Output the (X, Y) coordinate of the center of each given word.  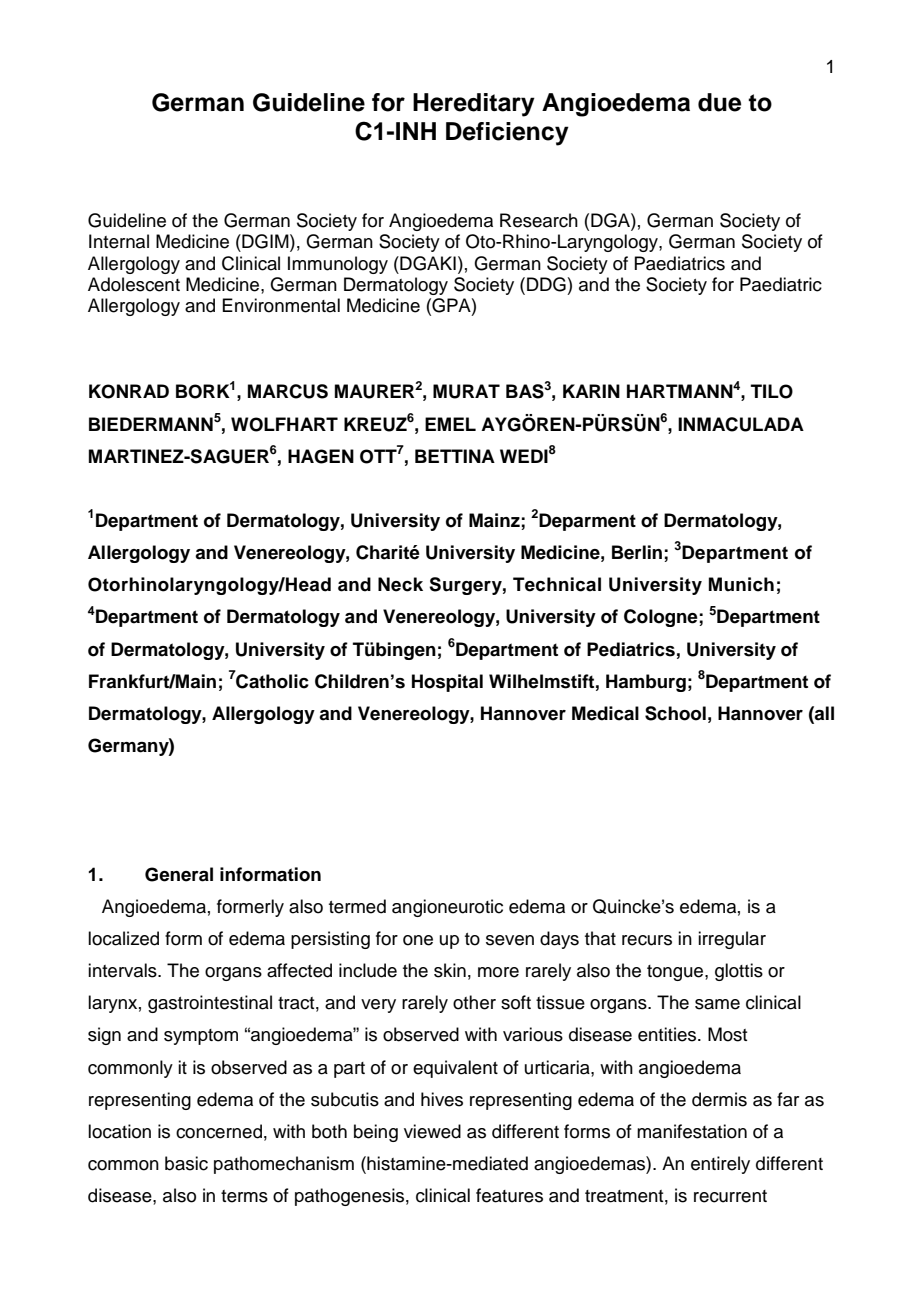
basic (186, 1163)
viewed (432, 1131)
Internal (119, 241)
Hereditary (474, 105)
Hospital (447, 683)
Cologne (662, 618)
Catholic (272, 680)
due (719, 102)
